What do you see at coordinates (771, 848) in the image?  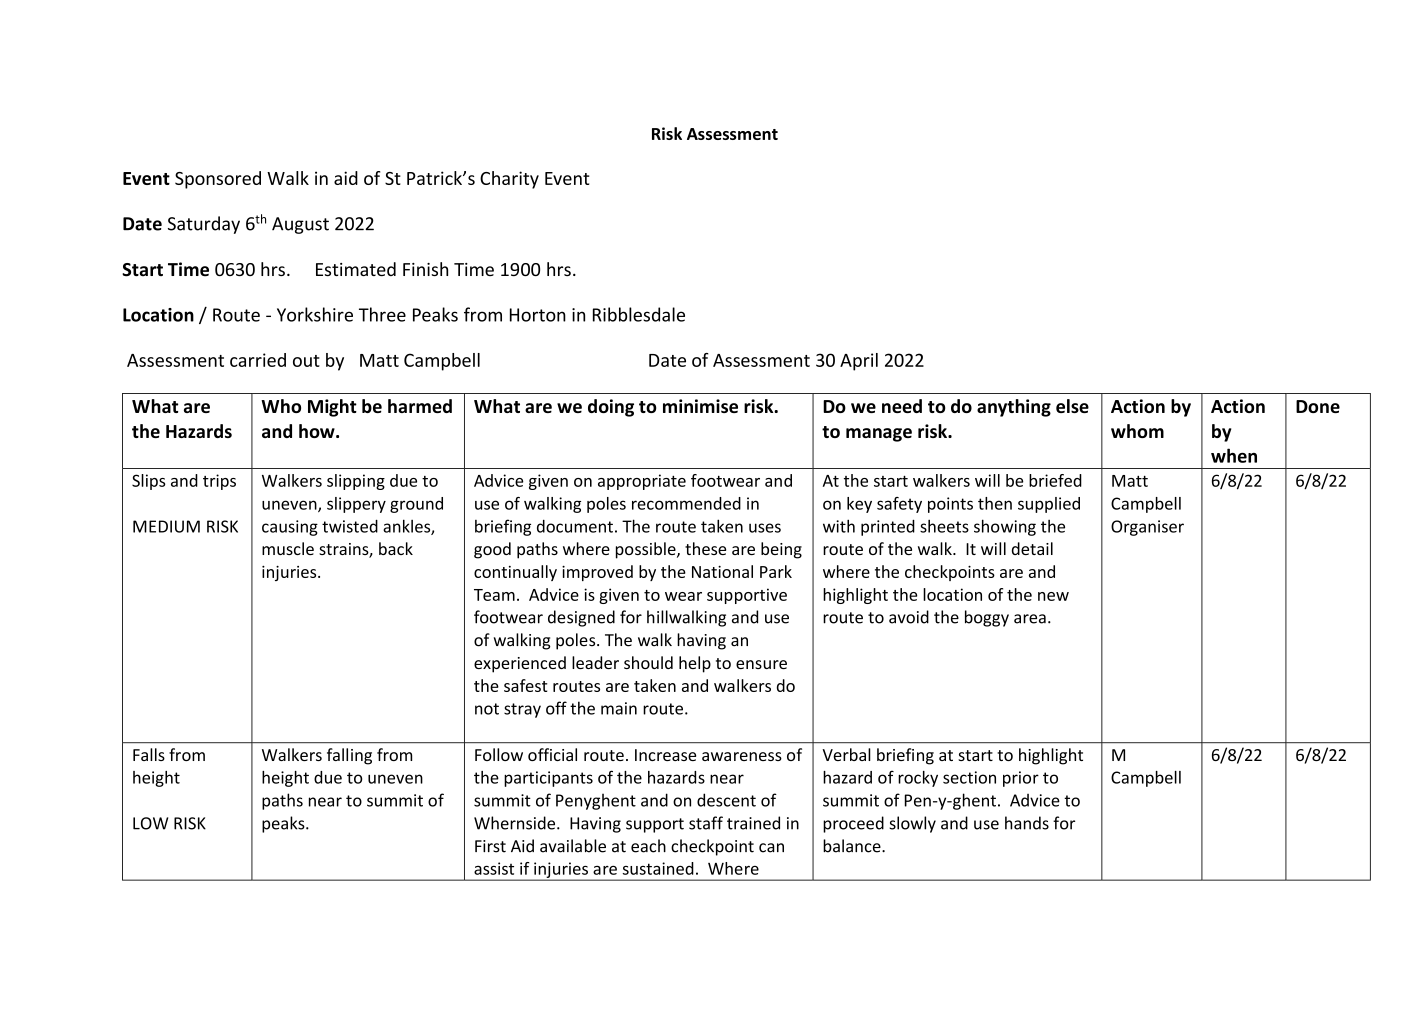 I see `can` at bounding box center [771, 848].
